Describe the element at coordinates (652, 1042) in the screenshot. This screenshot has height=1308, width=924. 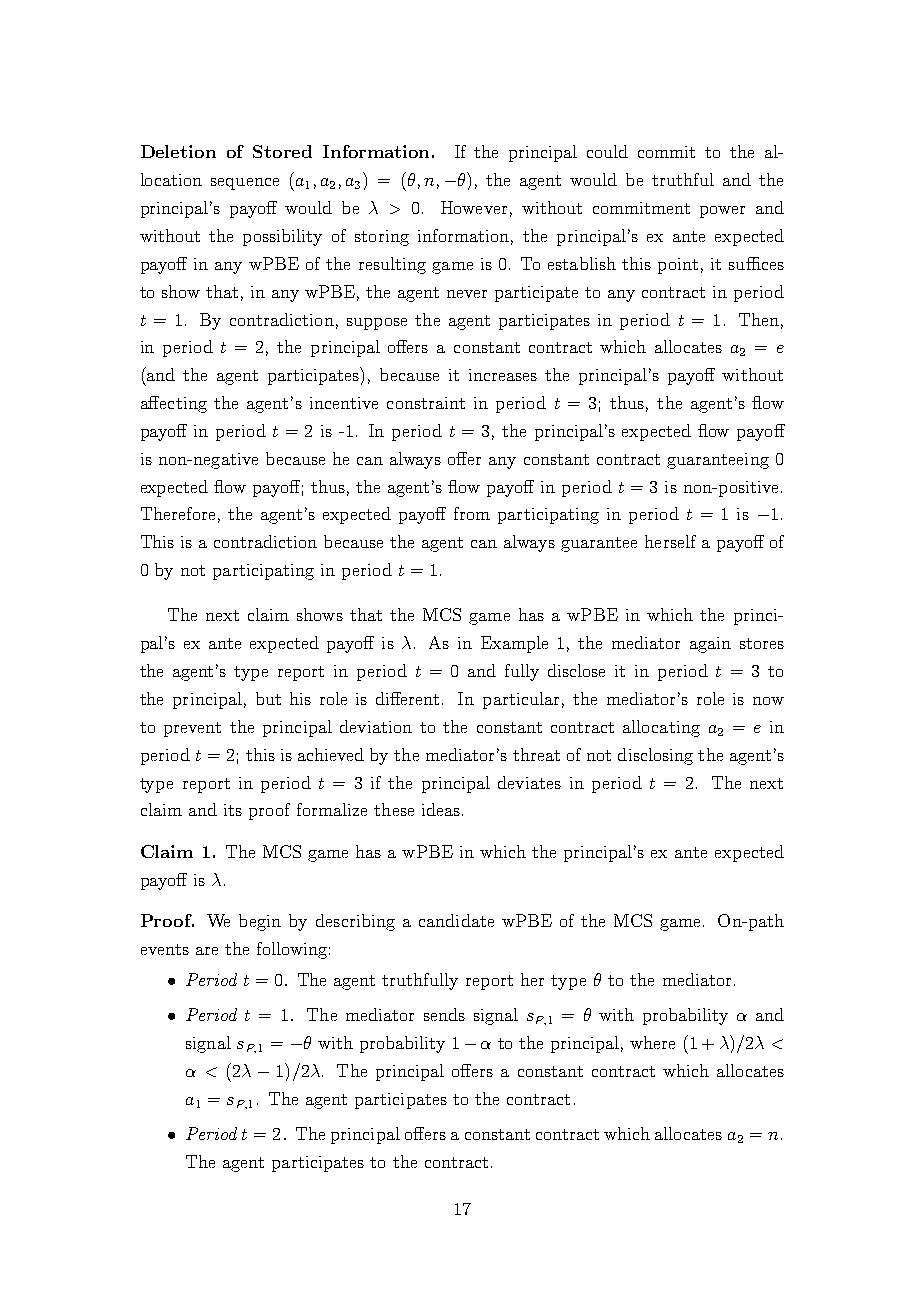
I see `where` at that location.
